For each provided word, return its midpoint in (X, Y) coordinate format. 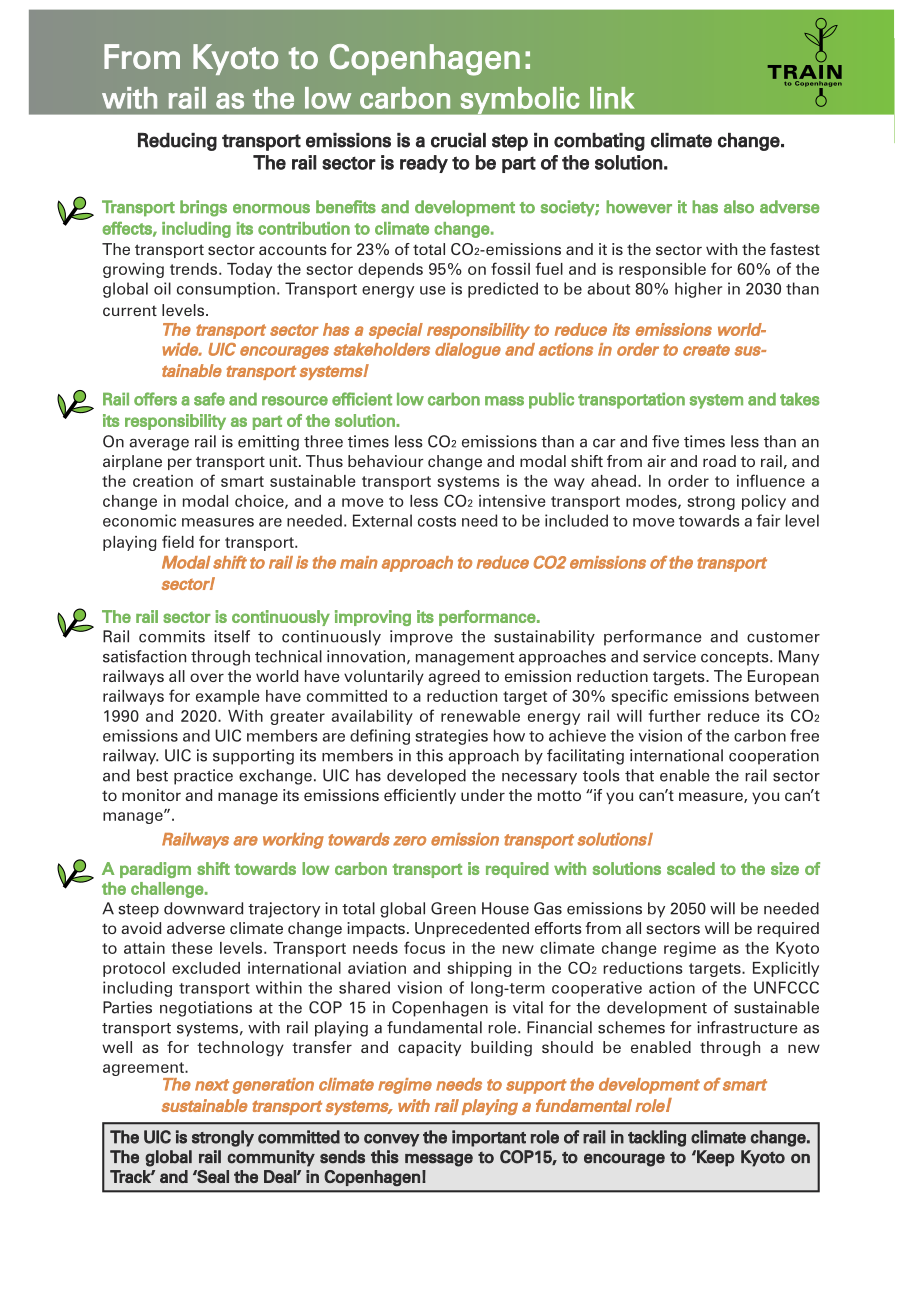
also (739, 207)
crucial (458, 140)
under (483, 795)
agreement (144, 1070)
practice (203, 777)
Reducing (177, 142)
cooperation (774, 757)
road (719, 461)
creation (163, 481)
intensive (512, 501)
